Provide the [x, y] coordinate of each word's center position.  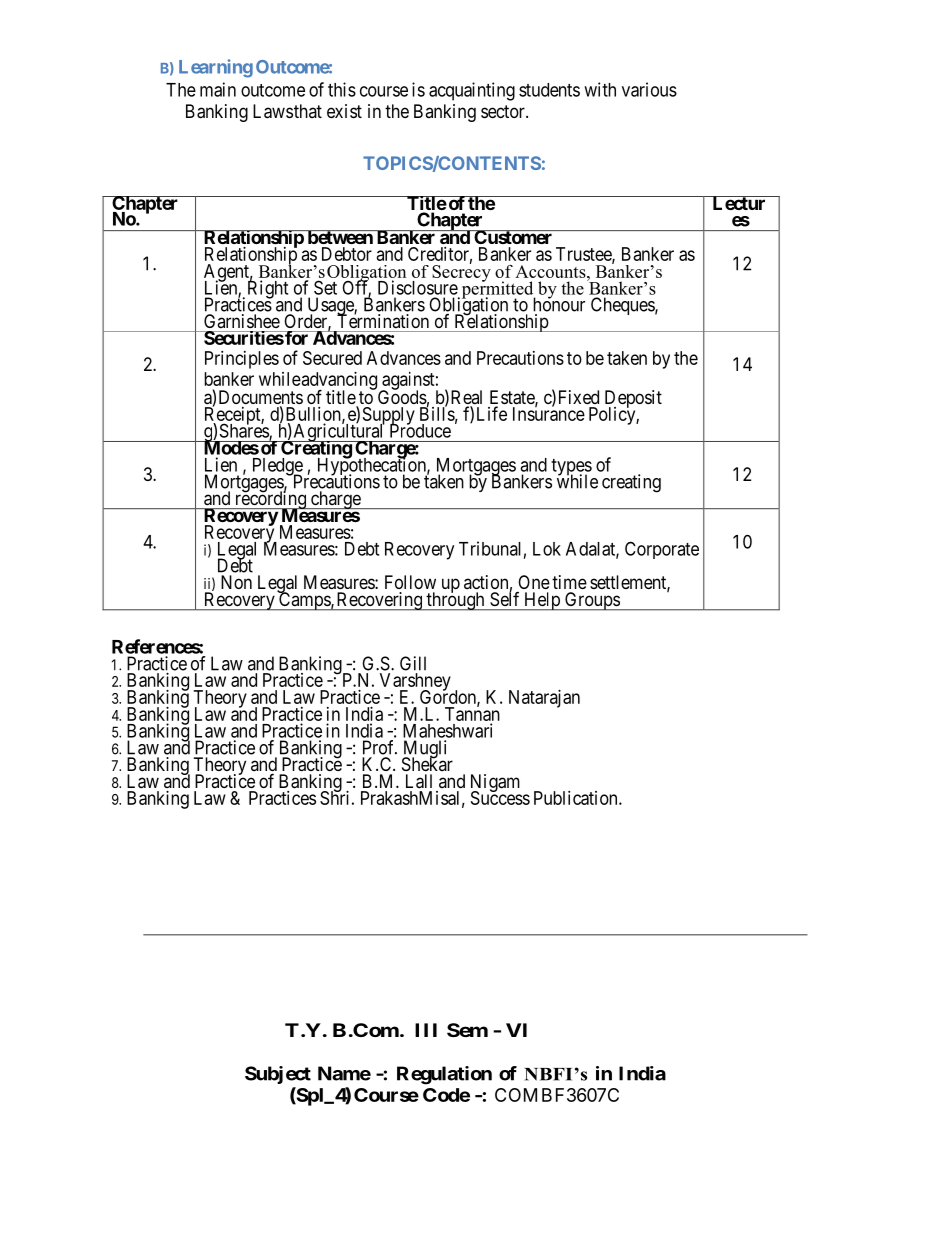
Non [236, 582]
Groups [592, 601]
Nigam [495, 784]
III [426, 1030]
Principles [242, 360]
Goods [402, 396]
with [600, 89]
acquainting [472, 91]
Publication [577, 798]
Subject [278, 1075]
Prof [380, 747]
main [218, 89]
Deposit [633, 400]
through [455, 601]
